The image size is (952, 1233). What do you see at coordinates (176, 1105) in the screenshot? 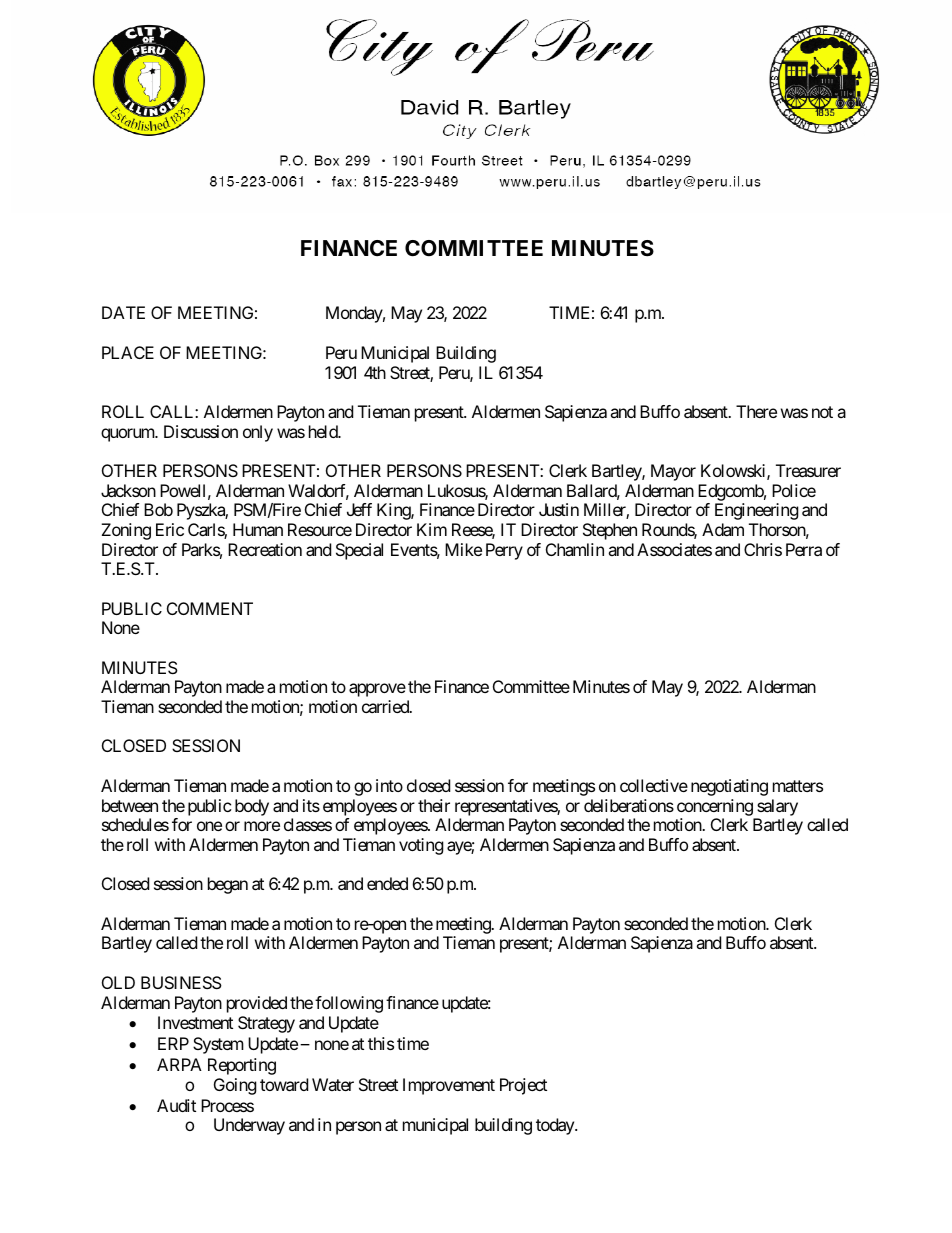
I see `Audit` at bounding box center [176, 1105].
